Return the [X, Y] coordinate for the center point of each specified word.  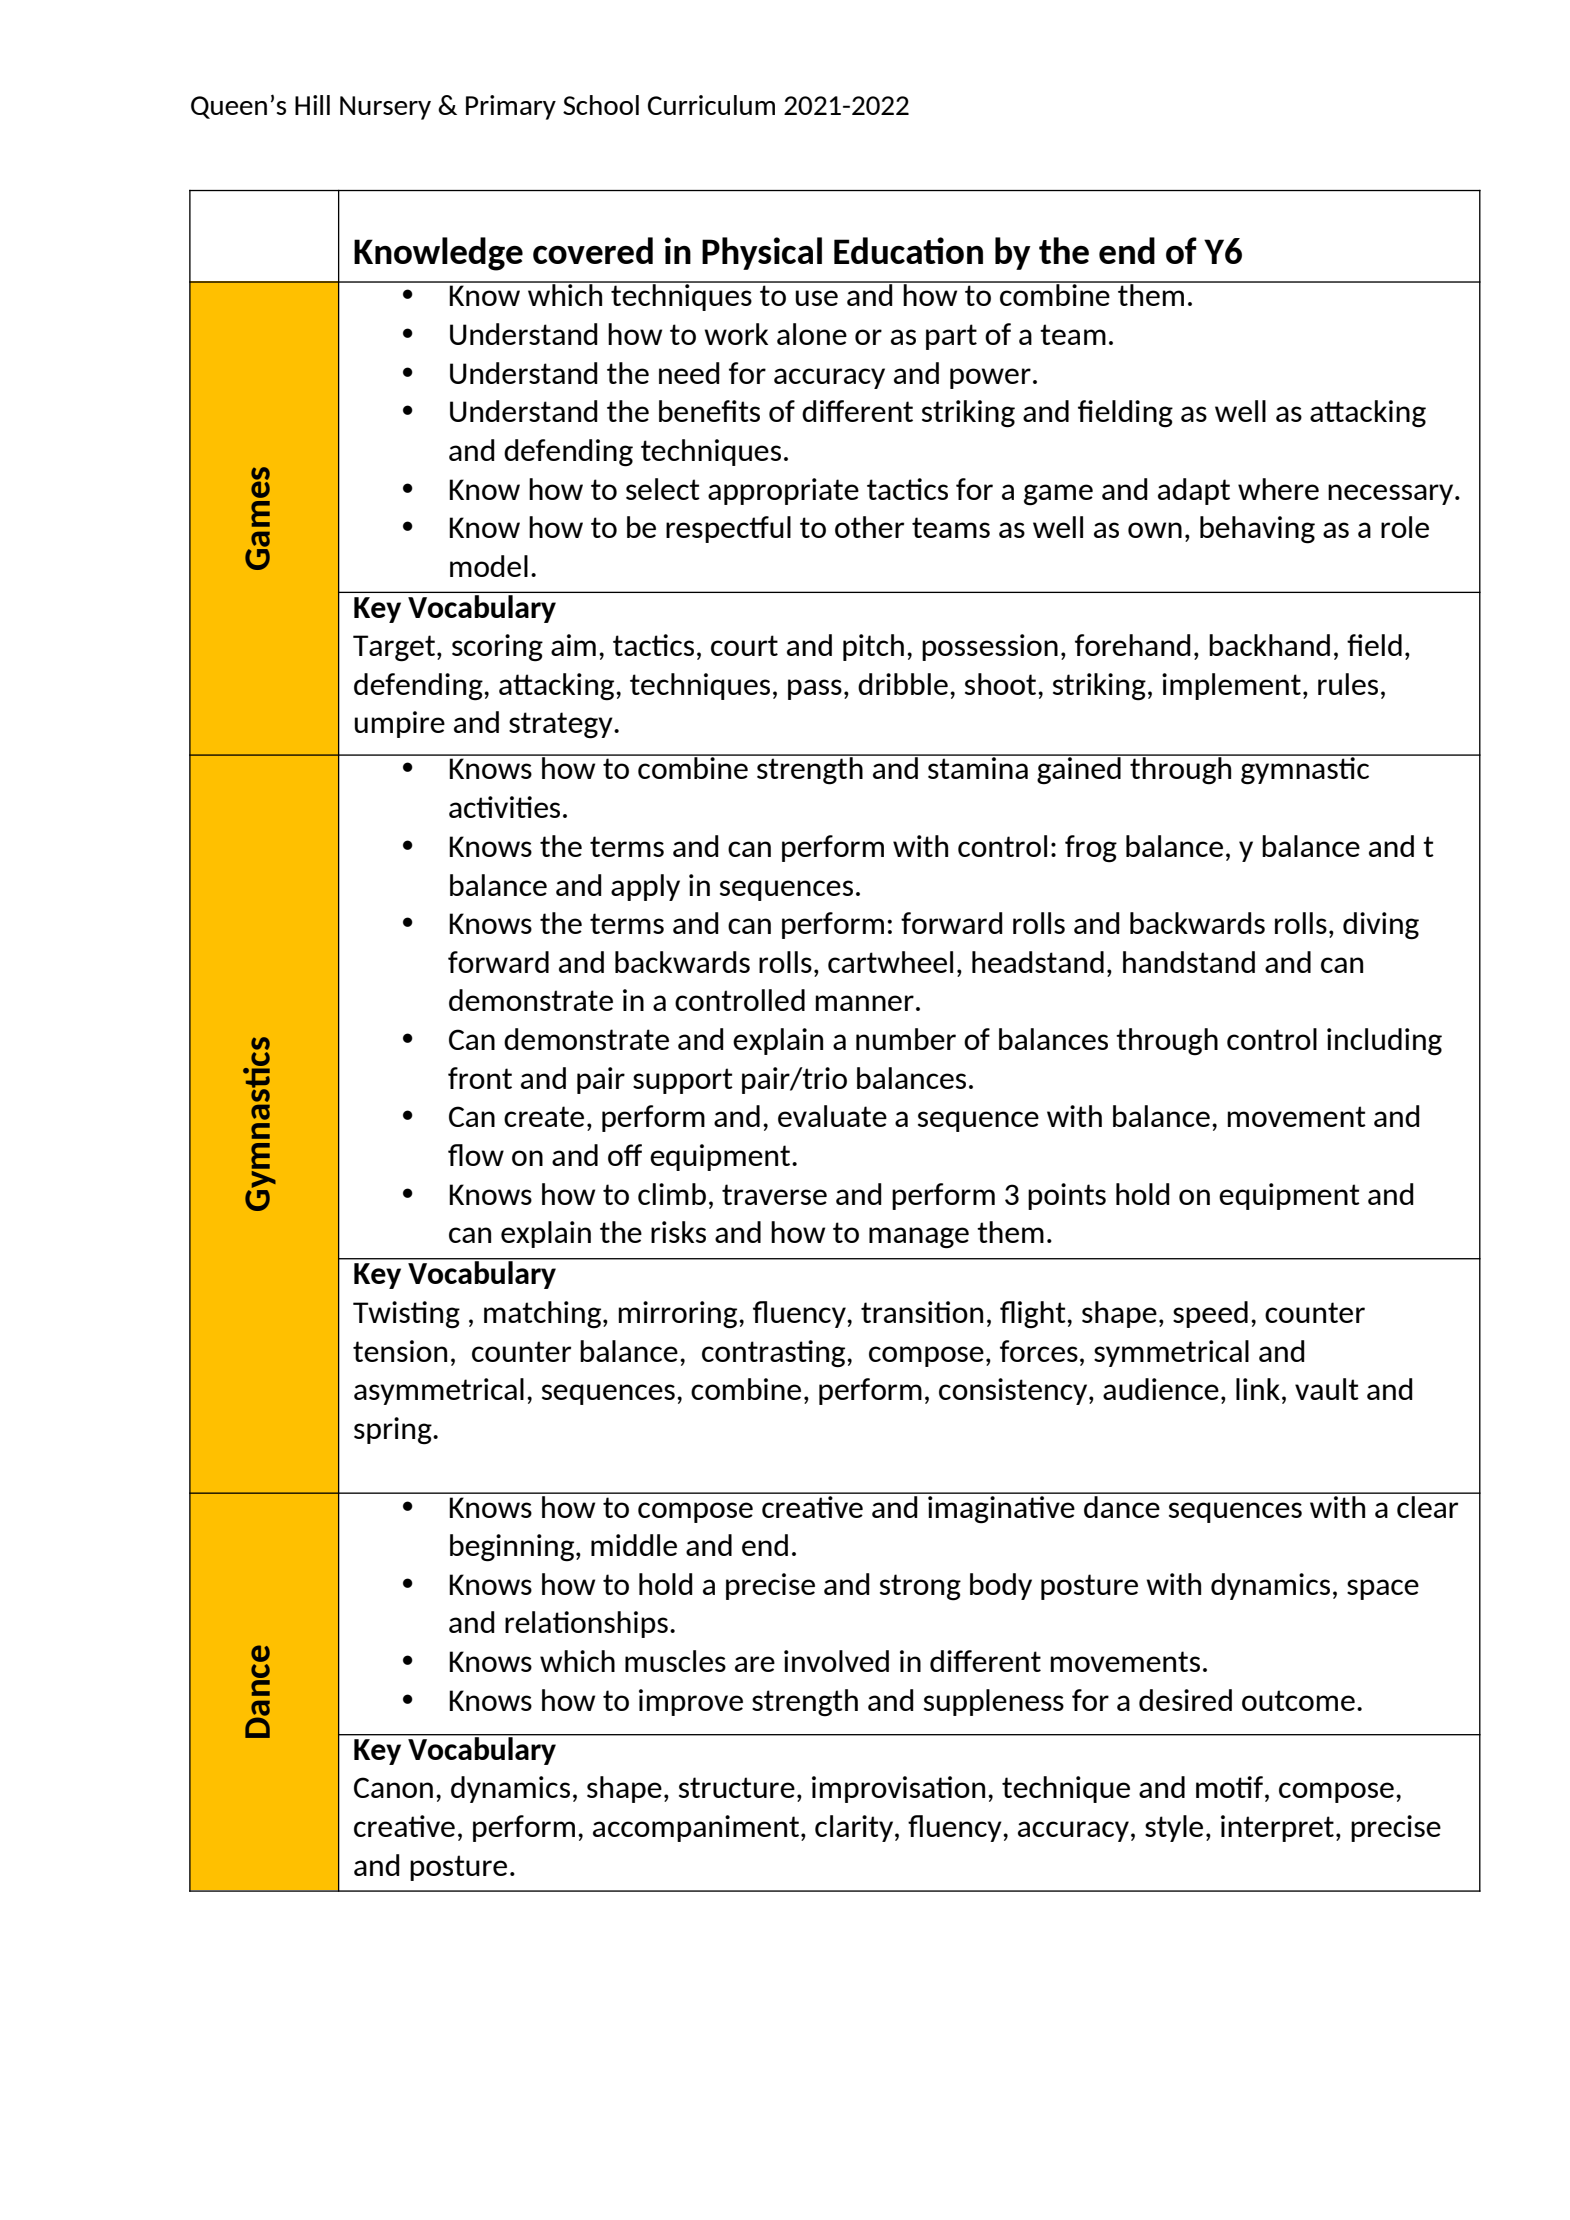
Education [908, 250]
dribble [903, 684]
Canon [393, 1787]
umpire [400, 724]
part [951, 337]
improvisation [898, 1789]
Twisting [406, 1315]
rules [1348, 684]
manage [919, 1238]
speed [1210, 1314]
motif [1229, 1787]
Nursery [385, 108]
